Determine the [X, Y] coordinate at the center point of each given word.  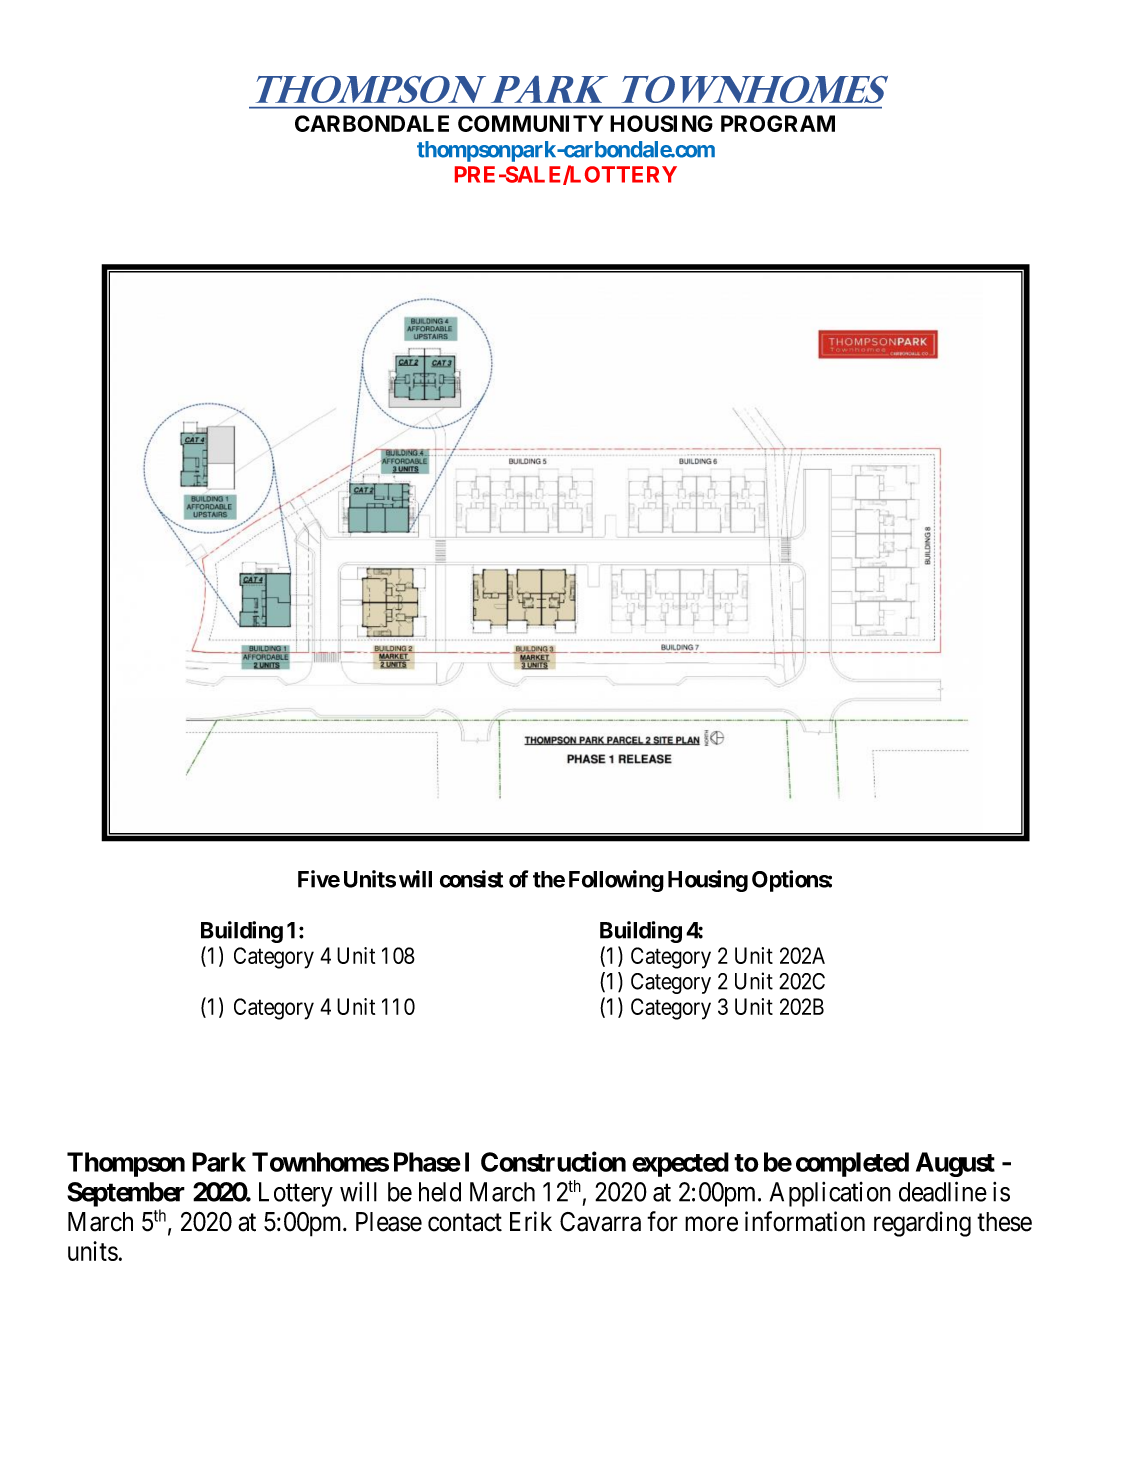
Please [389, 1222]
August [955, 1164]
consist [471, 879]
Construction [553, 1161]
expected [680, 1164]
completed [852, 1164]
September [126, 1194]
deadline [943, 1191]
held [440, 1192]
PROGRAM [778, 123]
